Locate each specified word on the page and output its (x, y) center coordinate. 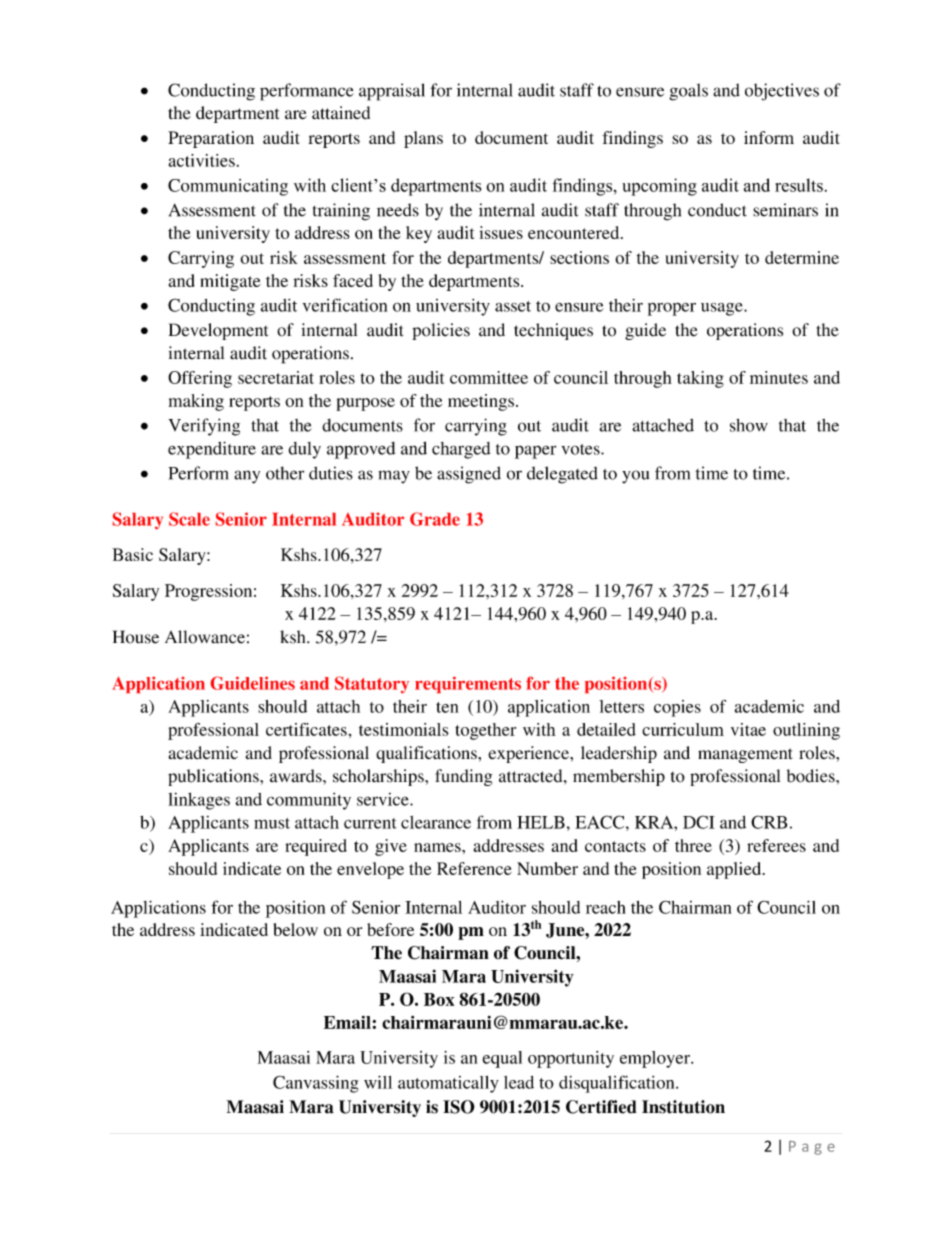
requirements (468, 684)
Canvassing (316, 1084)
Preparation (211, 139)
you (636, 477)
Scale (189, 519)
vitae (748, 729)
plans (423, 139)
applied (735, 870)
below (295, 929)
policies (441, 331)
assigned (469, 475)
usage (723, 309)
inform (769, 137)
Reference (474, 868)
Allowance (205, 637)
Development (218, 331)
